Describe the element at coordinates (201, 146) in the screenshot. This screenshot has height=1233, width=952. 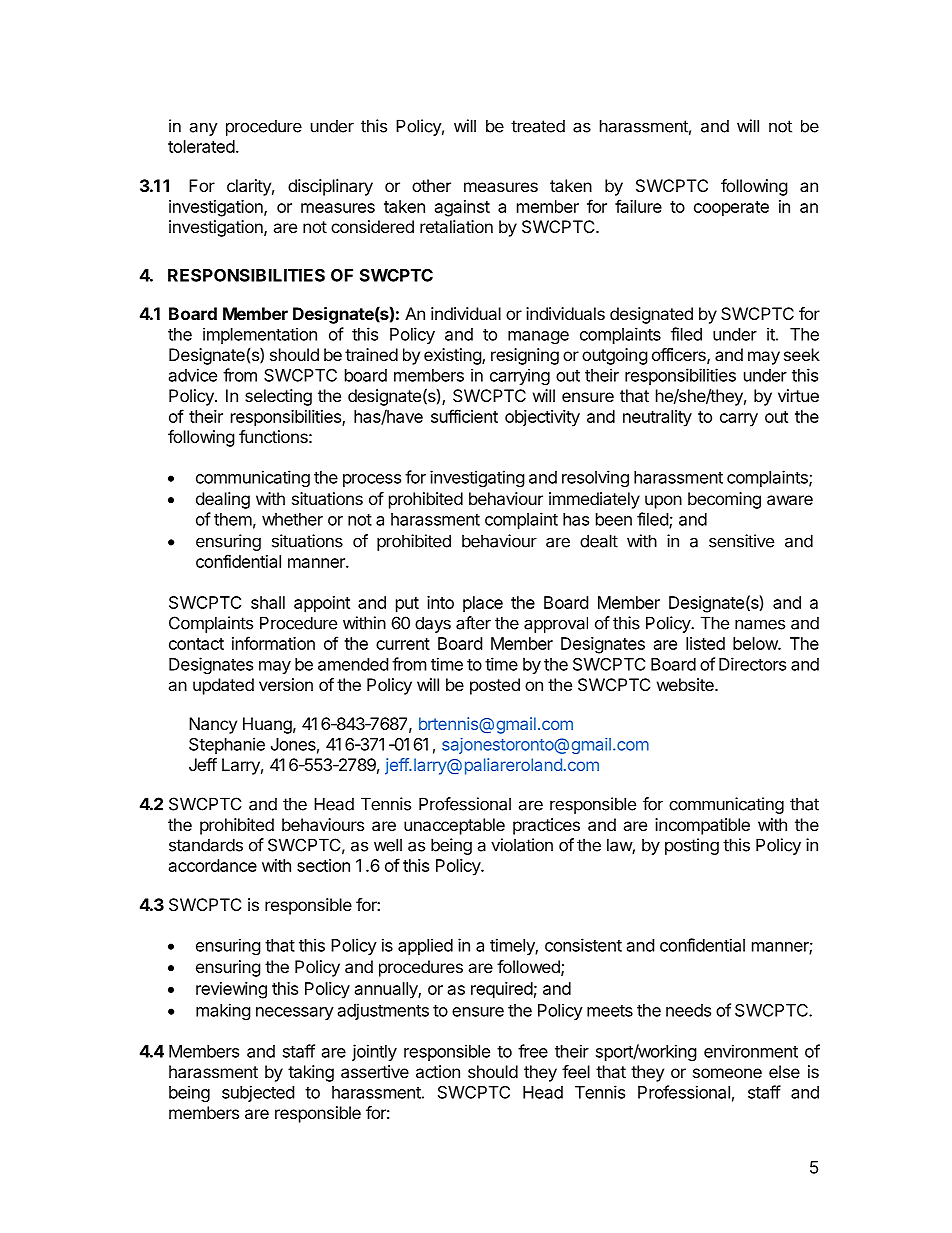
I see `tolerated` at that location.
